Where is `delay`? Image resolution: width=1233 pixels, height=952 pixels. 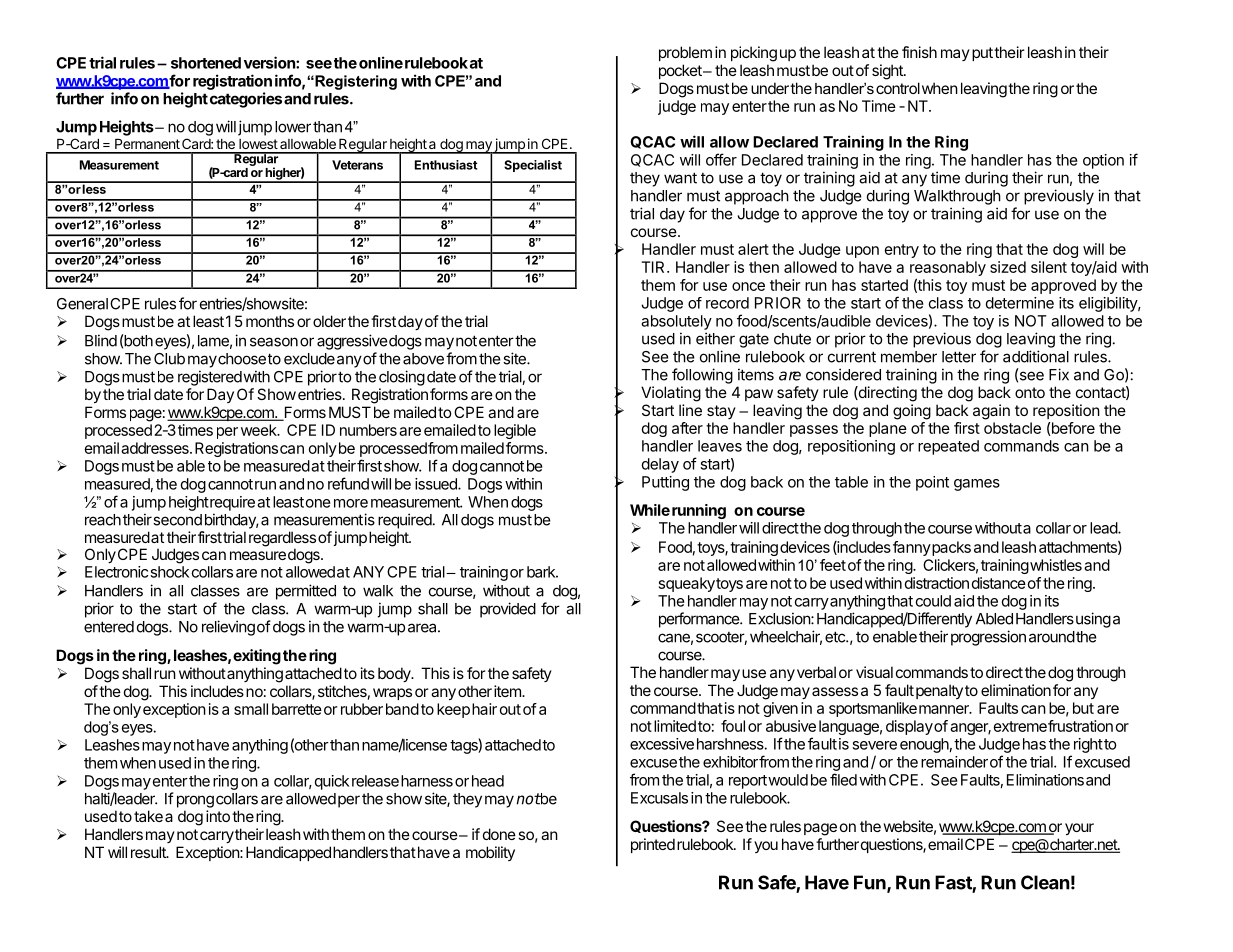 delay is located at coordinates (660, 465).
